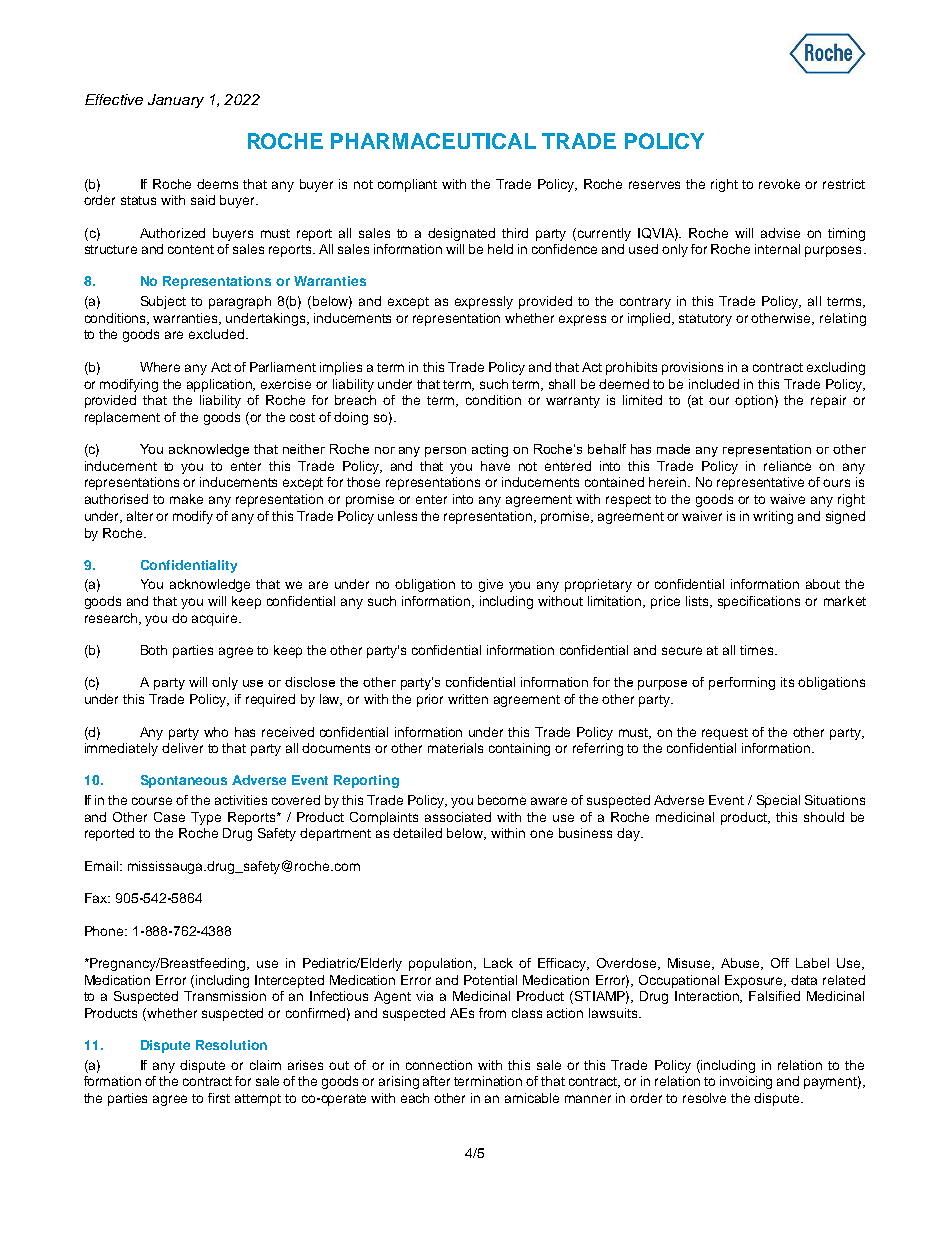 The height and width of the screenshot is (1233, 952). What do you see at coordinates (216, 619) in the screenshot?
I see `acquire` at bounding box center [216, 619].
